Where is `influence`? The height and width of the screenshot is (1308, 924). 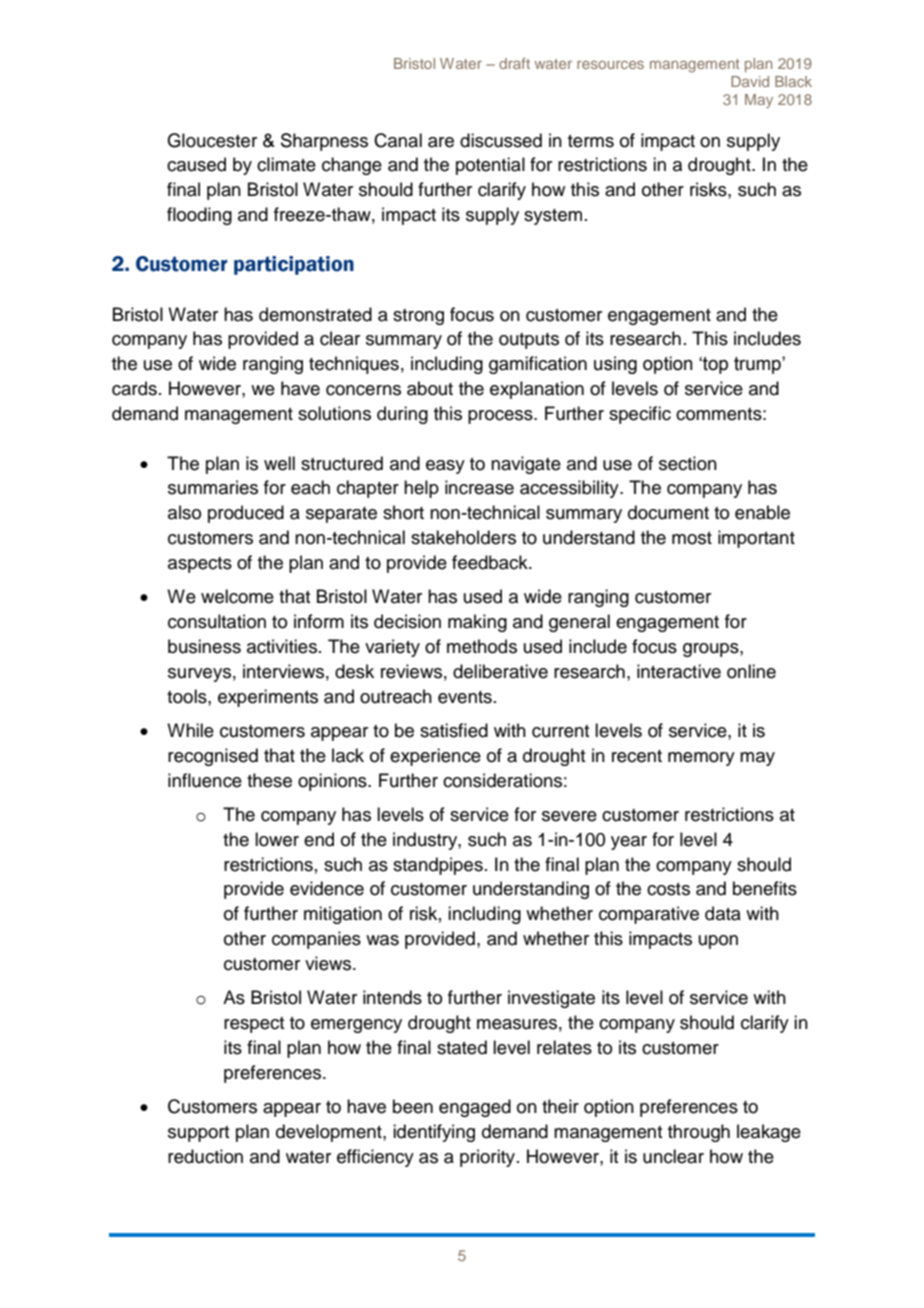
influence is located at coordinates (205, 780).
